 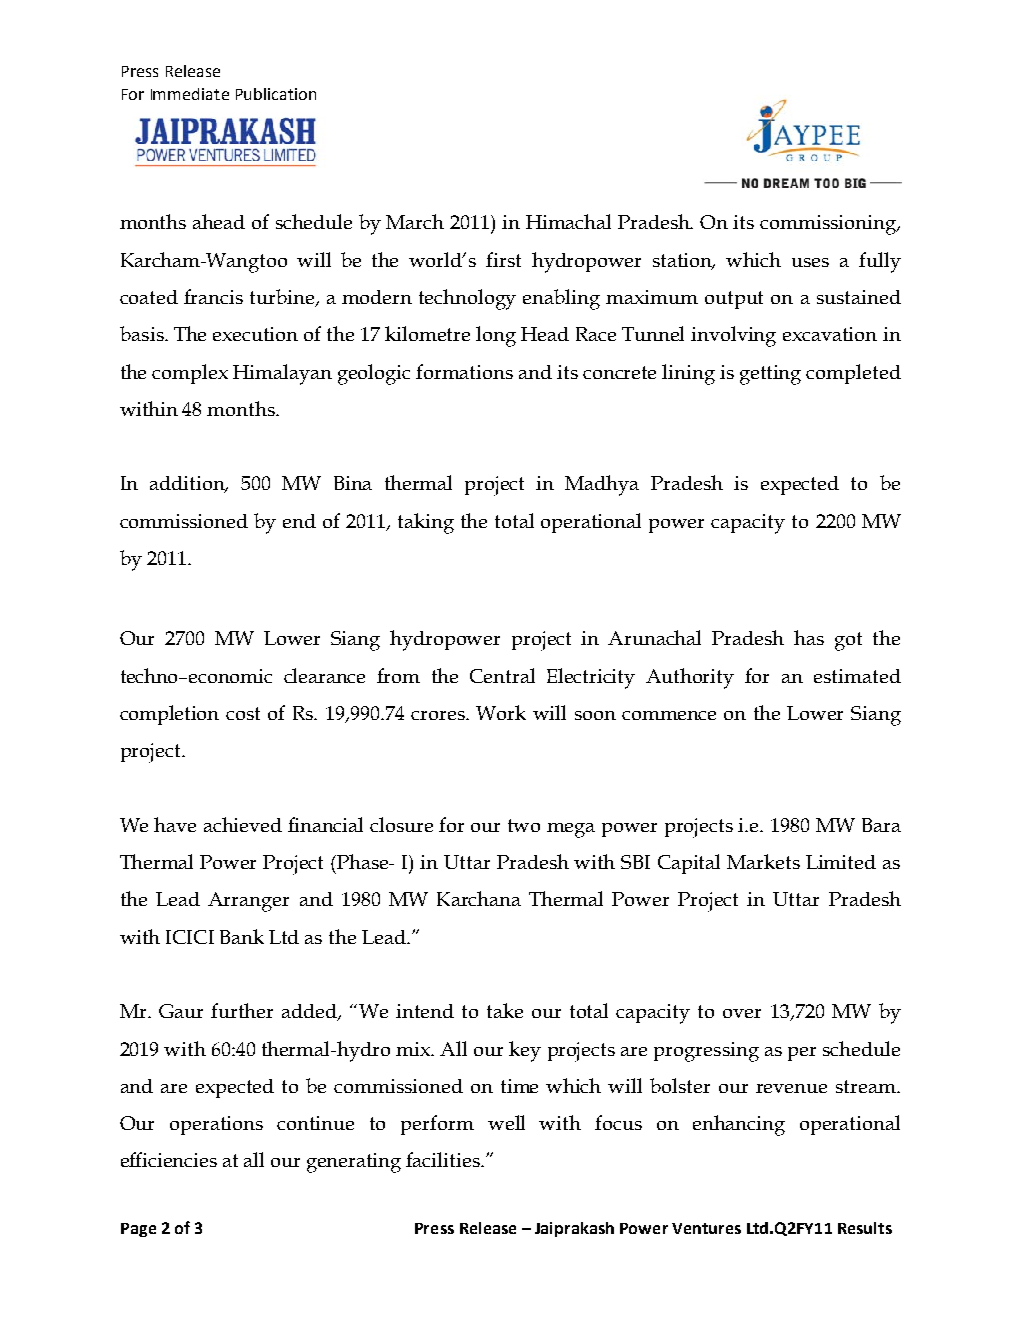 What do you see at coordinates (444, 1159) in the screenshot?
I see `facilities` at bounding box center [444, 1159].
